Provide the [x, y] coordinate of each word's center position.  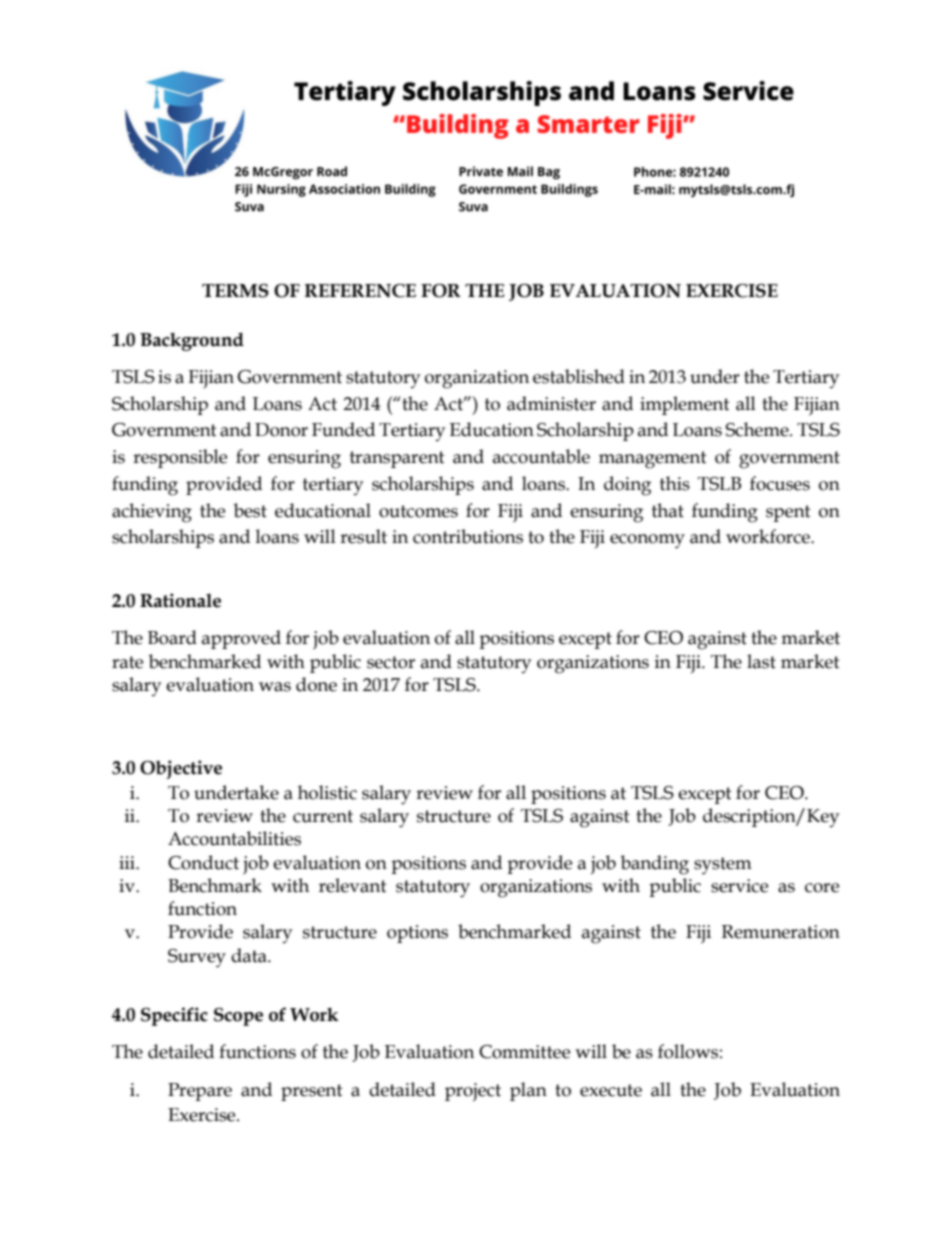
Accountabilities [234, 838]
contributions [468, 536]
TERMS [235, 291]
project [473, 1092]
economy [647, 541]
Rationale [180, 600]
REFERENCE [360, 291]
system [723, 866]
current [323, 816]
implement [685, 405]
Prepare [200, 1092]
